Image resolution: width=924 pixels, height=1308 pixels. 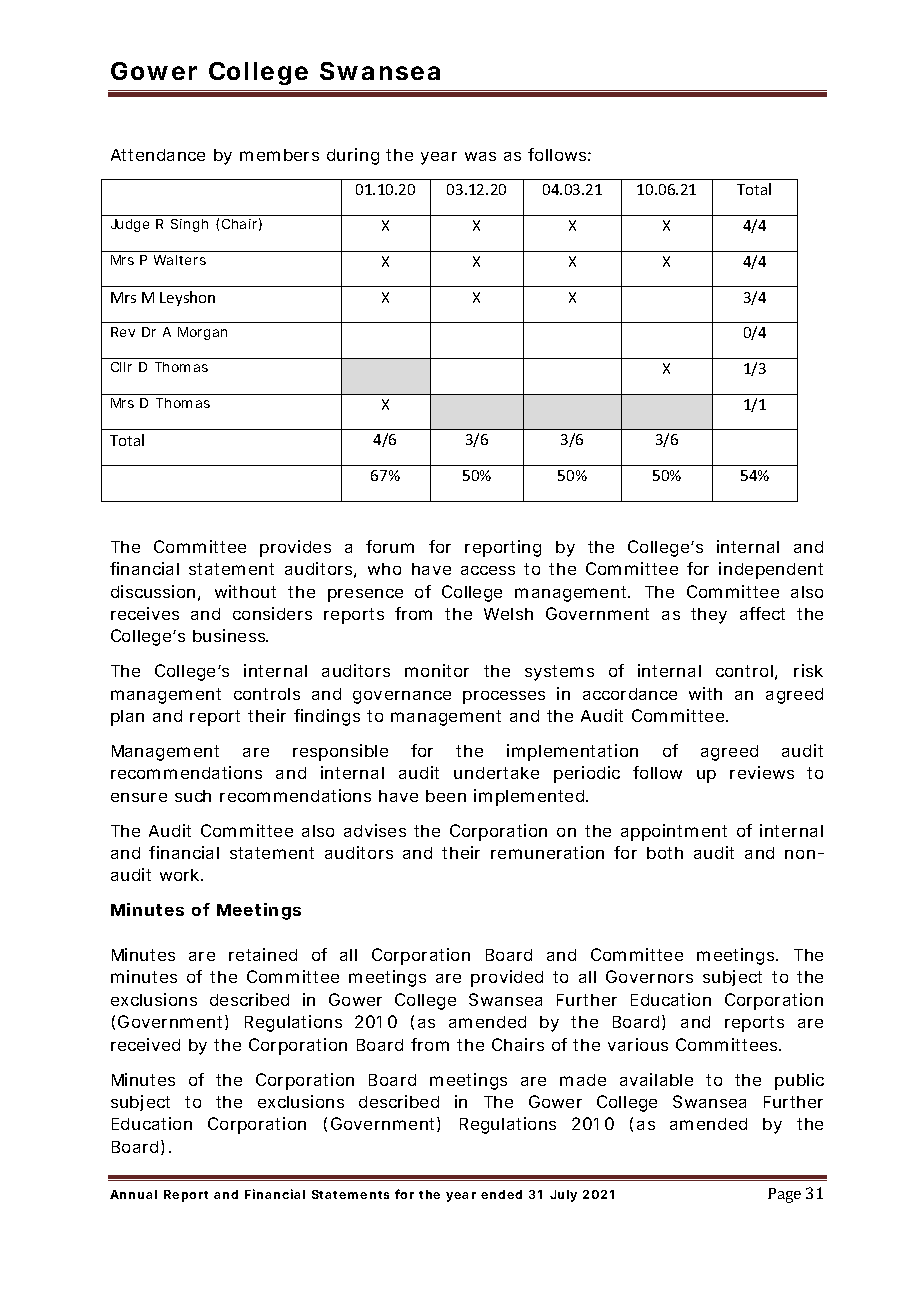 What do you see at coordinates (799, 1081) in the image?
I see `public` at bounding box center [799, 1081].
